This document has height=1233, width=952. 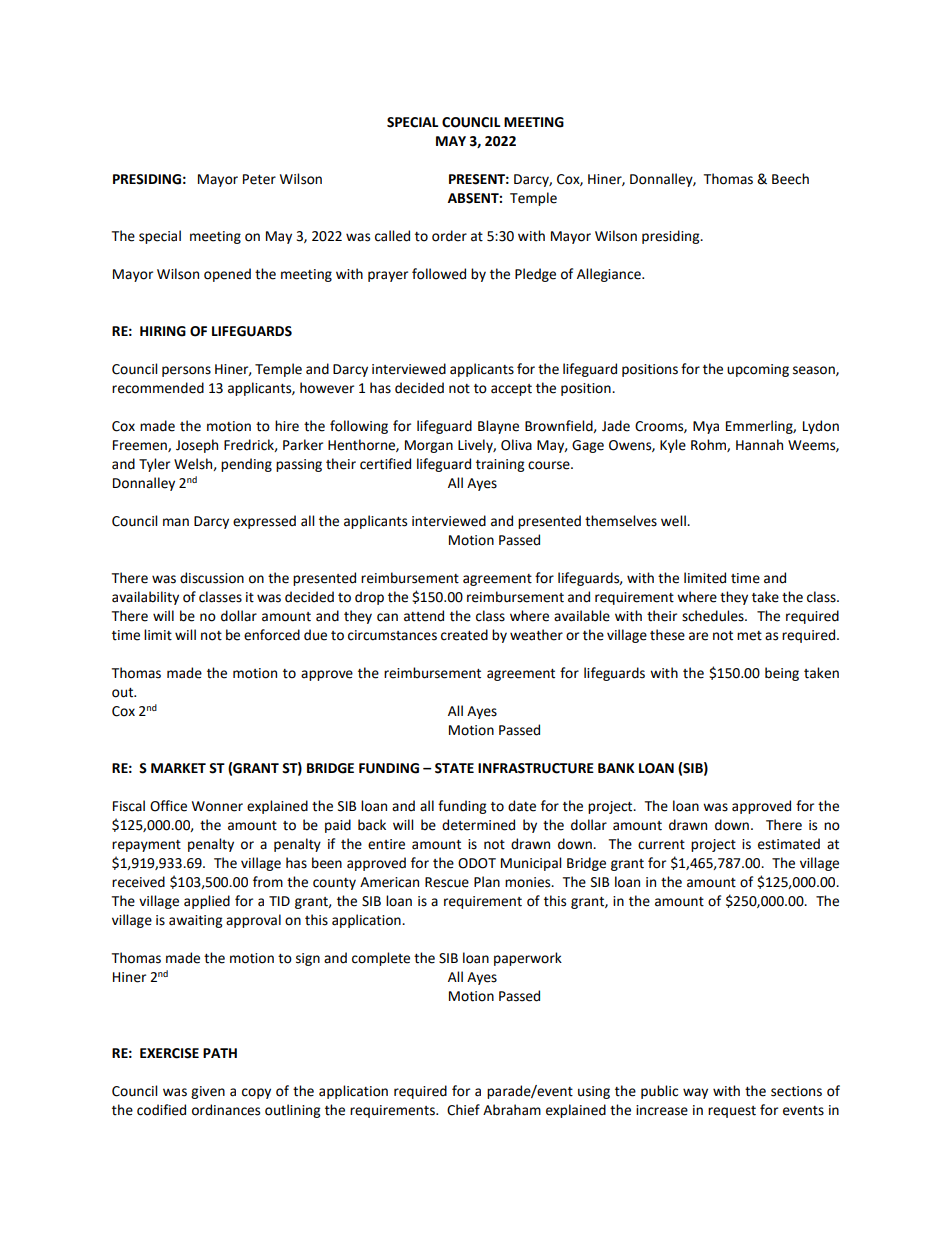 What do you see at coordinates (790, 179) in the document?
I see `Beech` at bounding box center [790, 179].
